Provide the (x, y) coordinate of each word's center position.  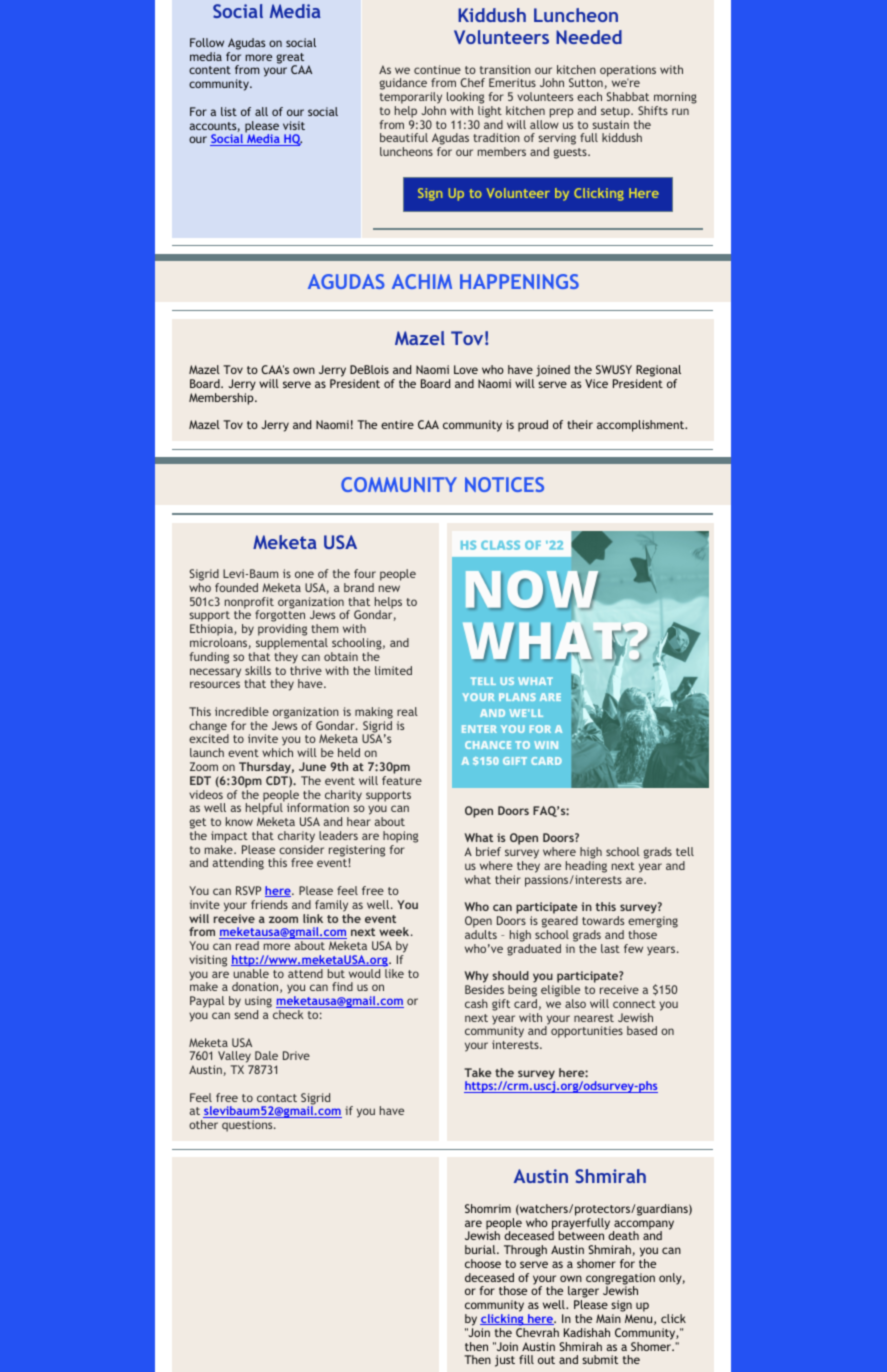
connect (634, 1004)
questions (248, 1126)
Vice (596, 383)
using (258, 1003)
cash (476, 1003)
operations (628, 72)
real (407, 711)
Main (608, 1318)
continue (437, 69)
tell (685, 851)
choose (483, 1263)
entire (397, 424)
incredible (242, 711)
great (290, 59)
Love (466, 369)
